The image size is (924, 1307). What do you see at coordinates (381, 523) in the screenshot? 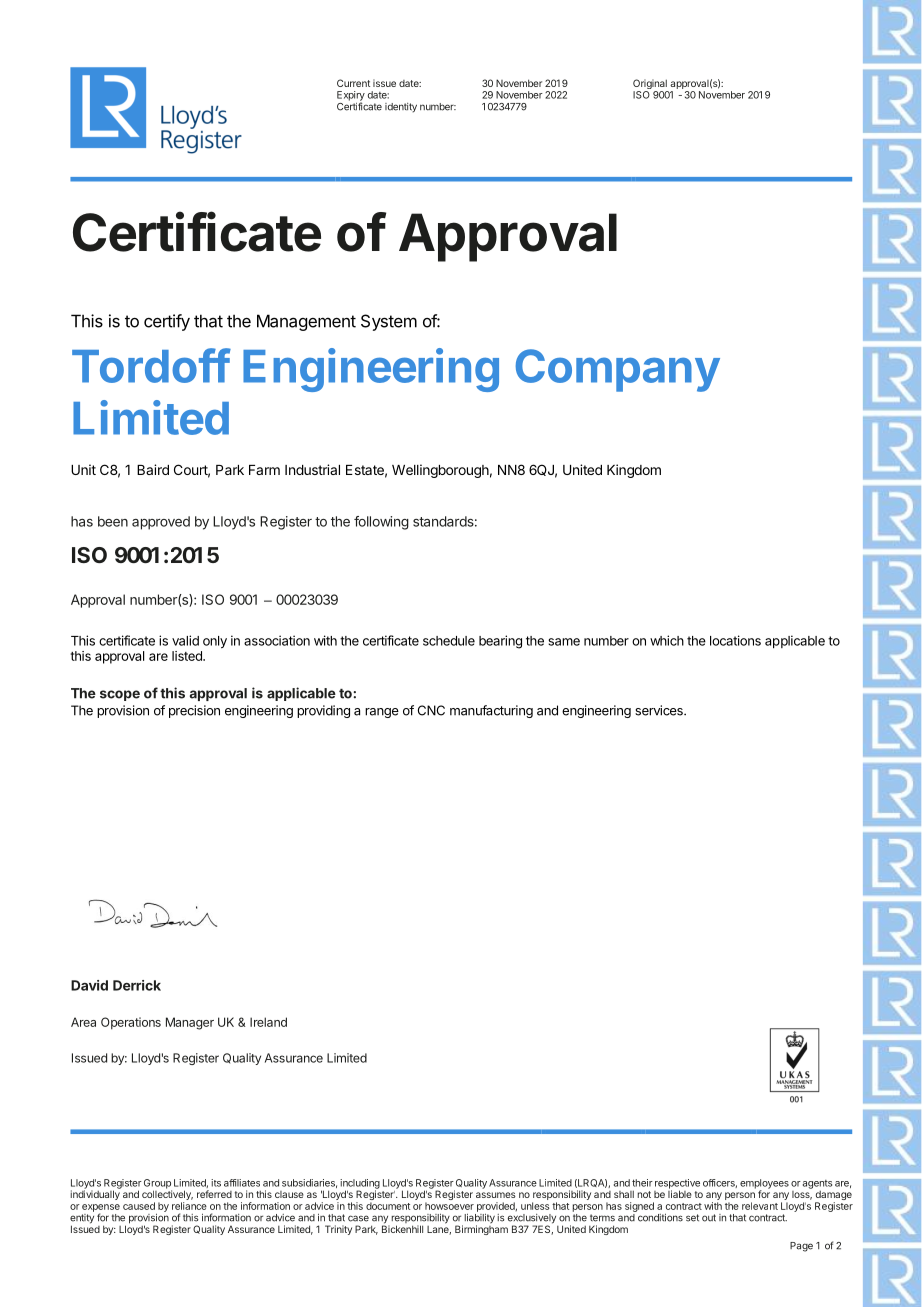
I see `following` at bounding box center [381, 523].
